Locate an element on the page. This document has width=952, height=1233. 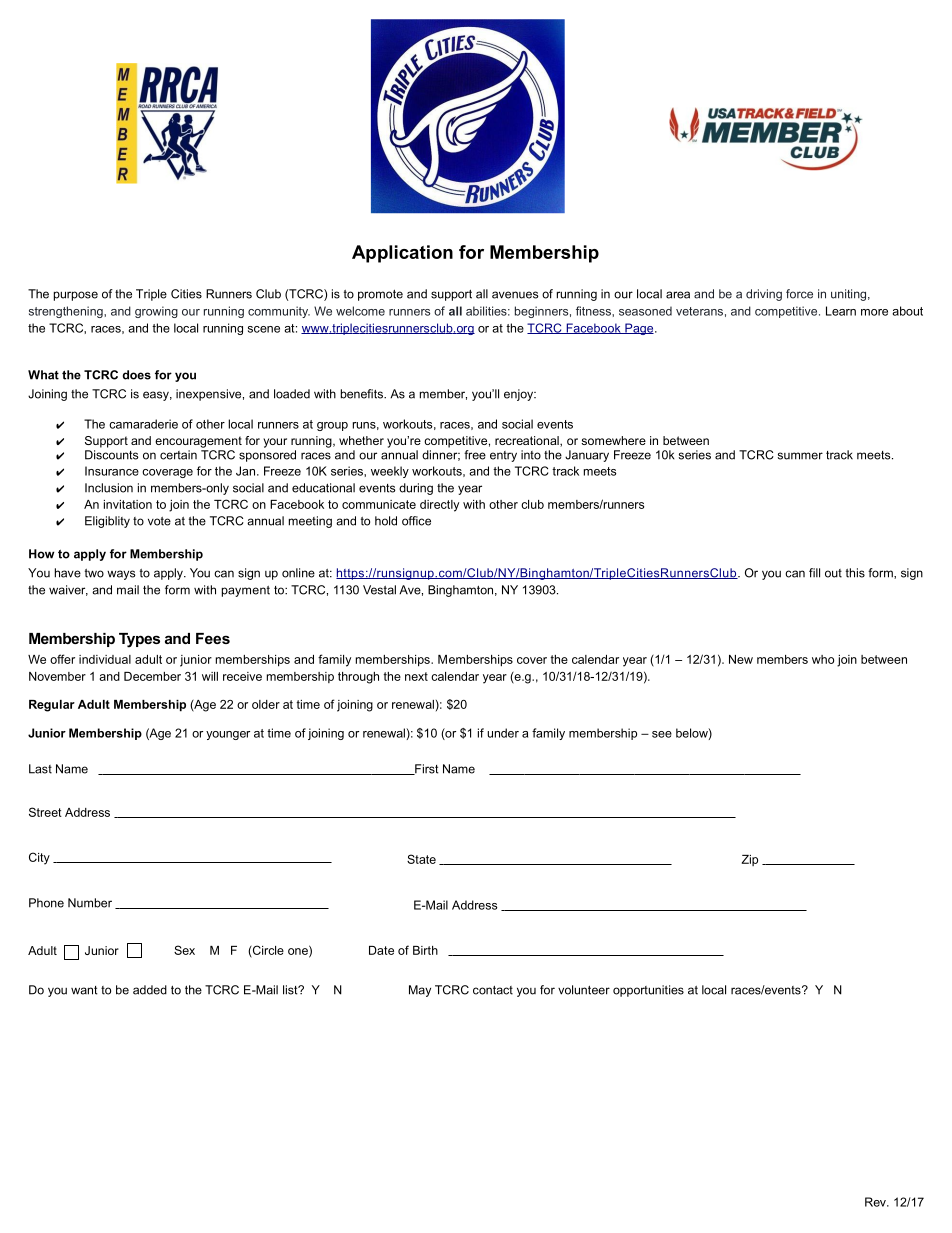
office is located at coordinates (416, 521).
